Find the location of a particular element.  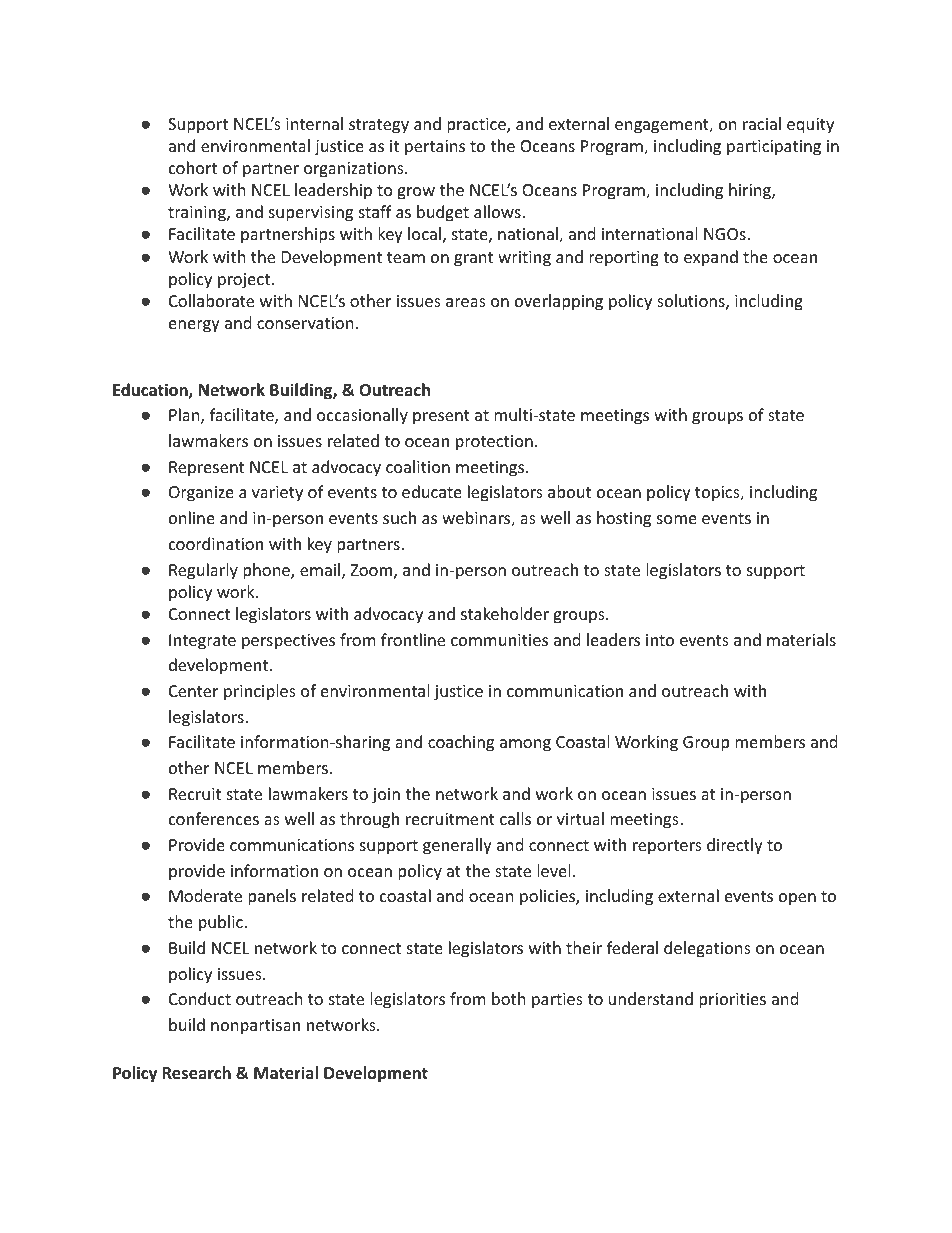

internal is located at coordinates (314, 123).
